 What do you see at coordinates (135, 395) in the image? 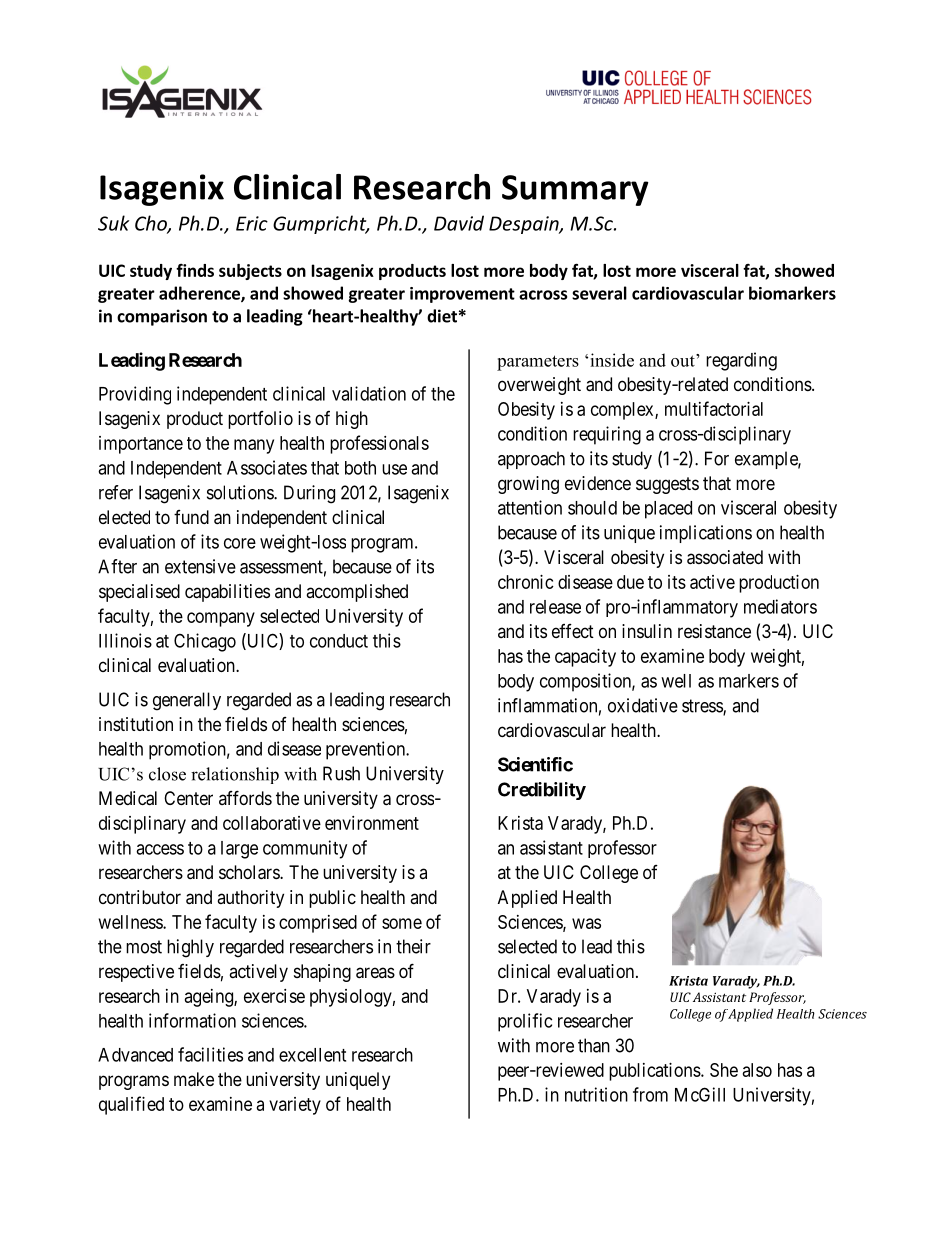
I see `Providing` at bounding box center [135, 395].
